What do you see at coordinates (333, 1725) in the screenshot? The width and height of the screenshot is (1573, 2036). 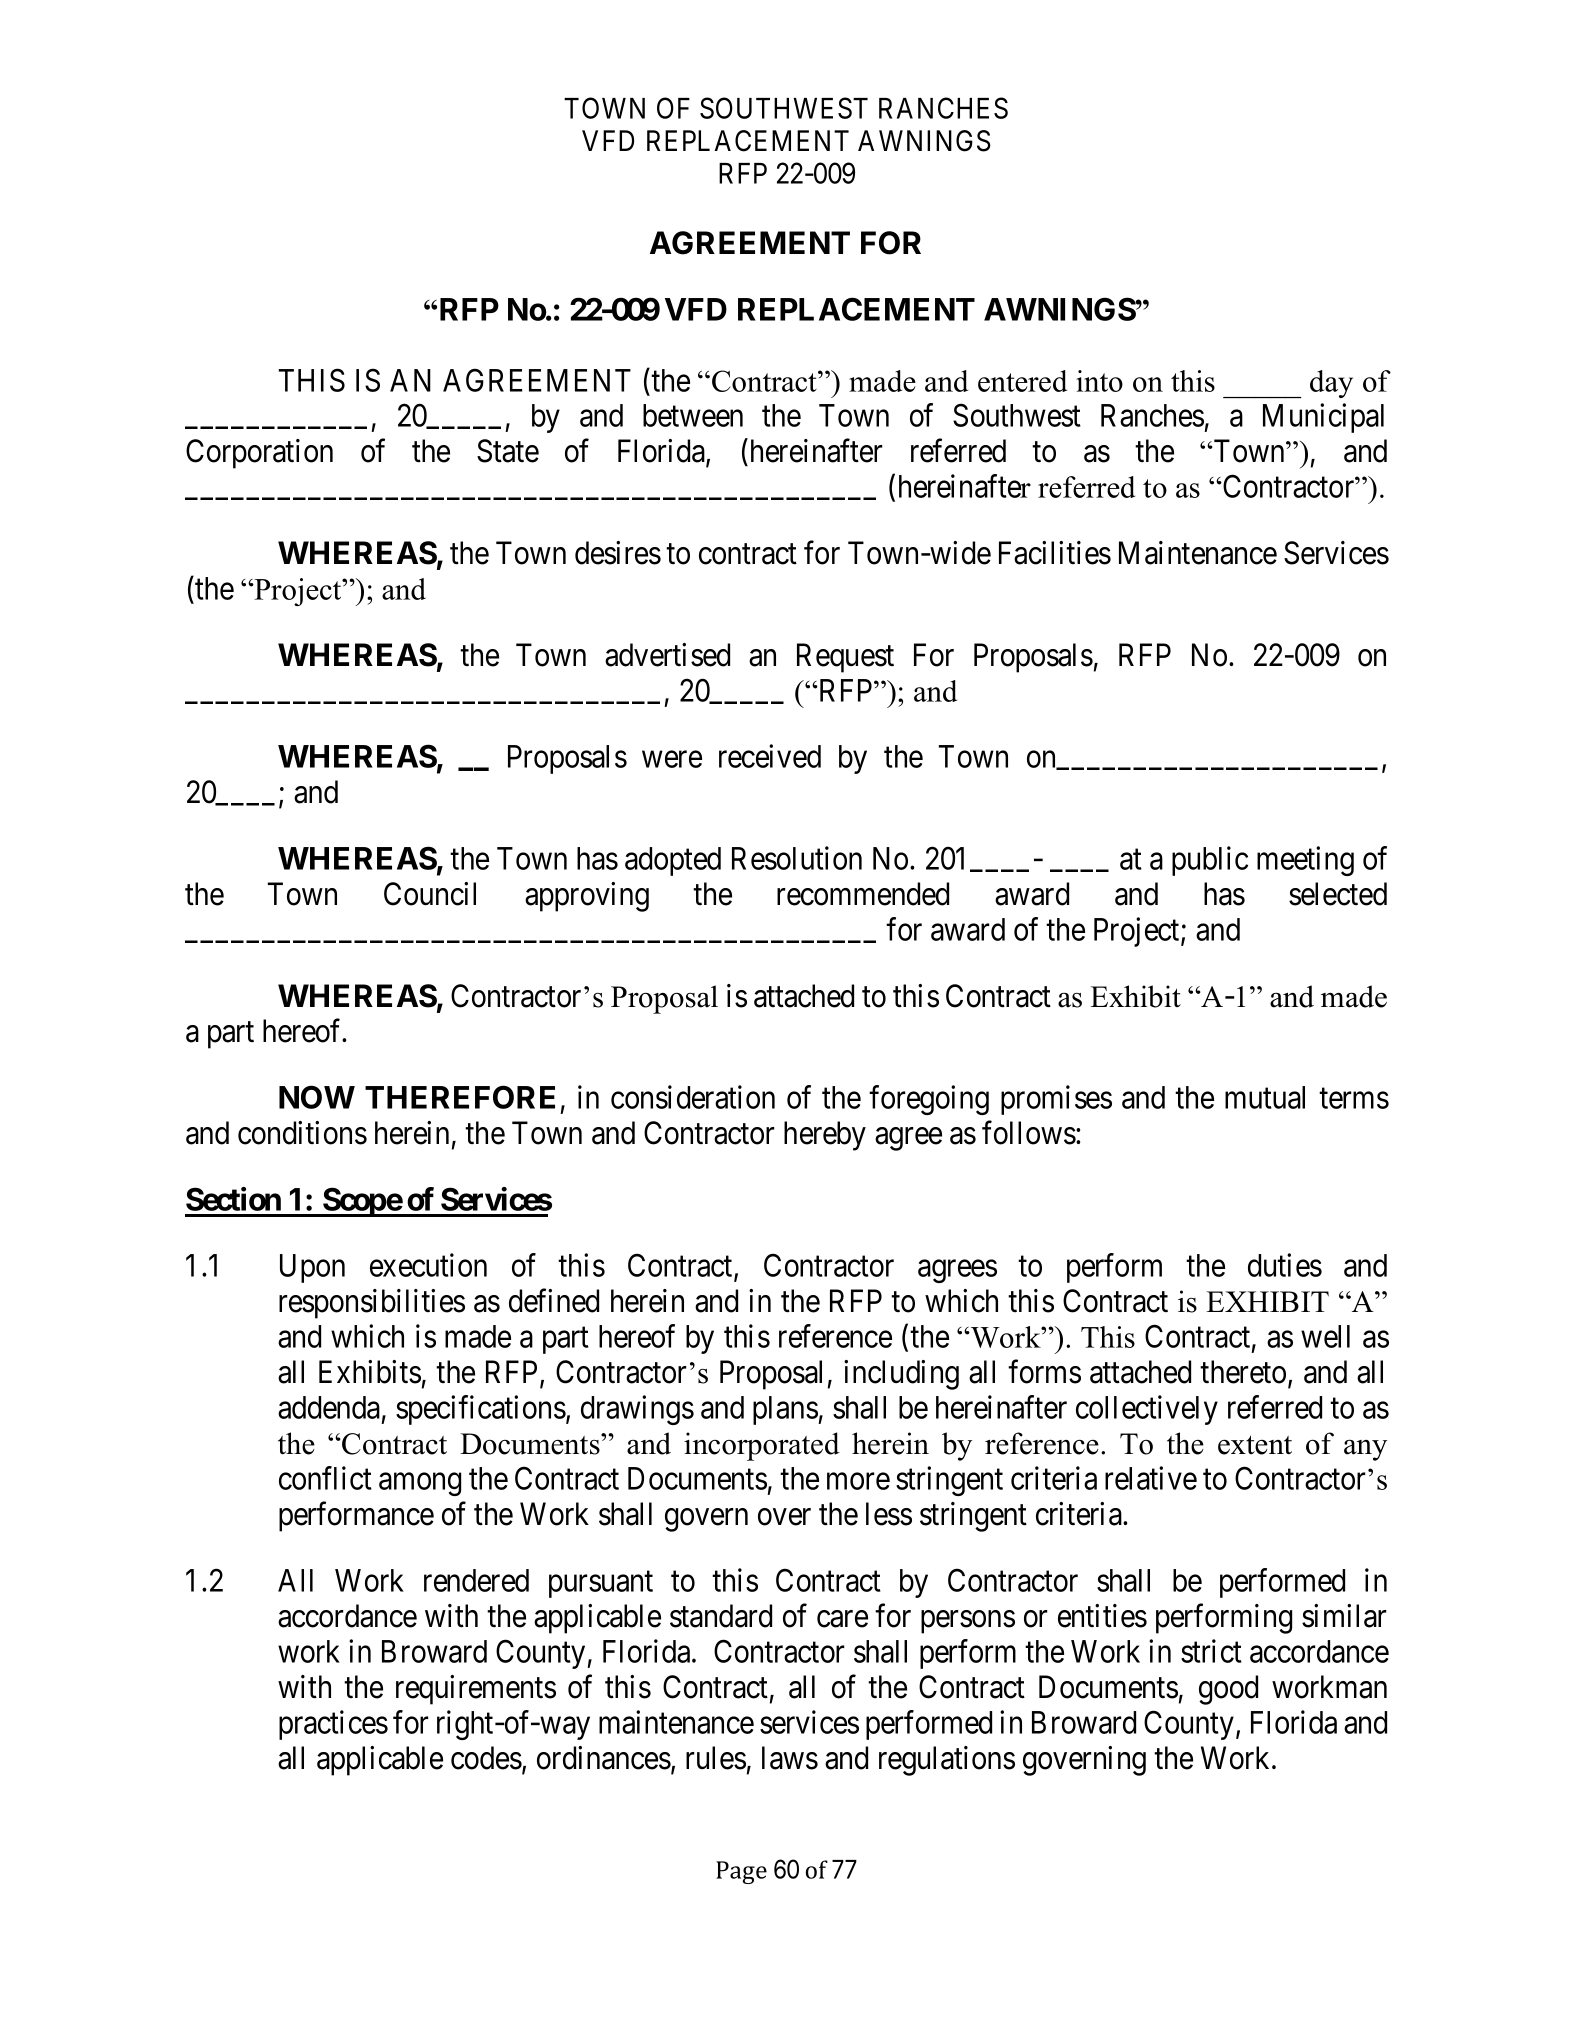 I see `practices` at bounding box center [333, 1725].
